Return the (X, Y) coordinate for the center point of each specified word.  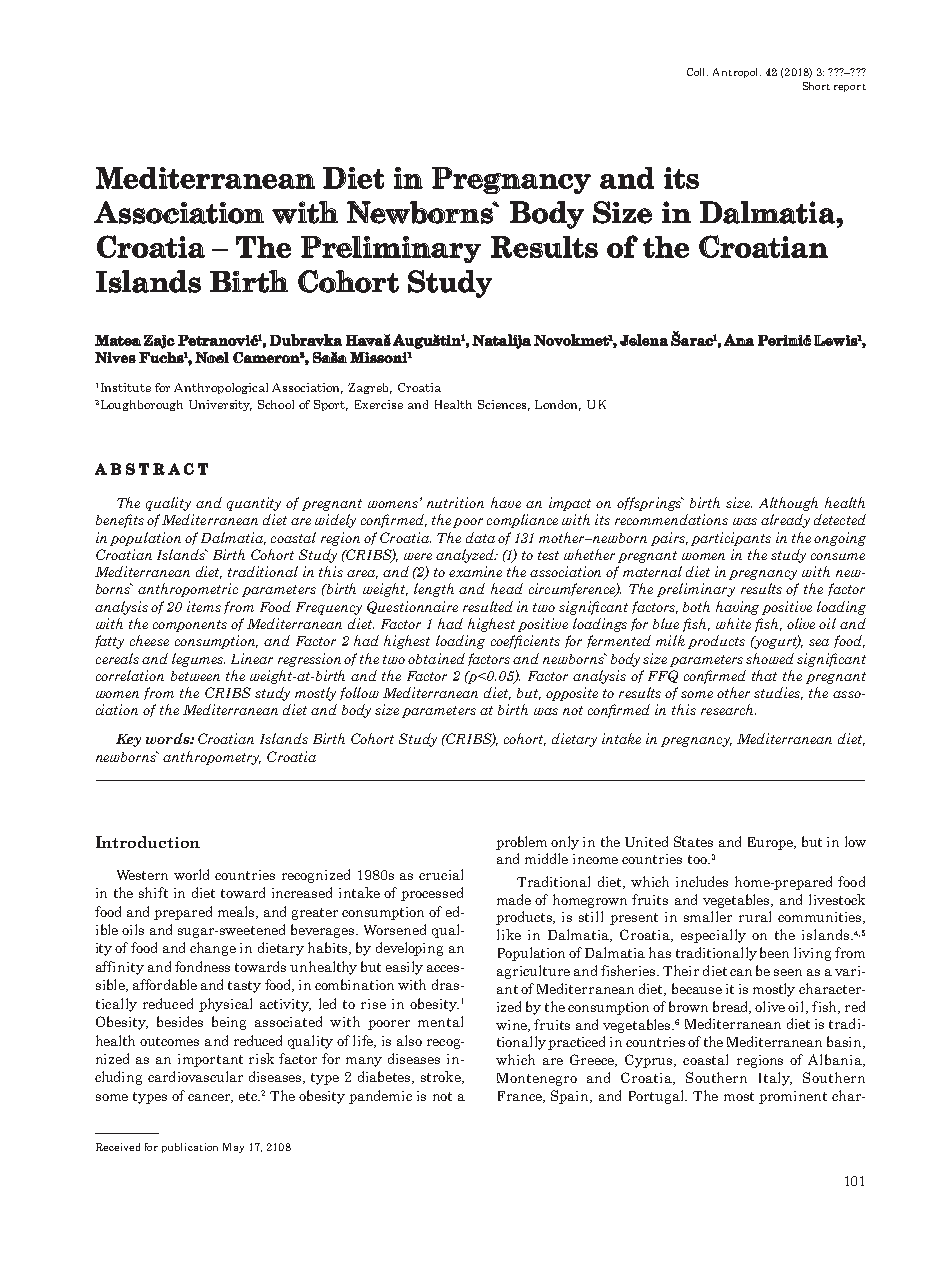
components (190, 626)
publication (190, 1148)
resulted (488, 606)
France (521, 1097)
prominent (793, 1097)
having (737, 608)
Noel (212, 357)
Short (816, 86)
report (850, 88)
